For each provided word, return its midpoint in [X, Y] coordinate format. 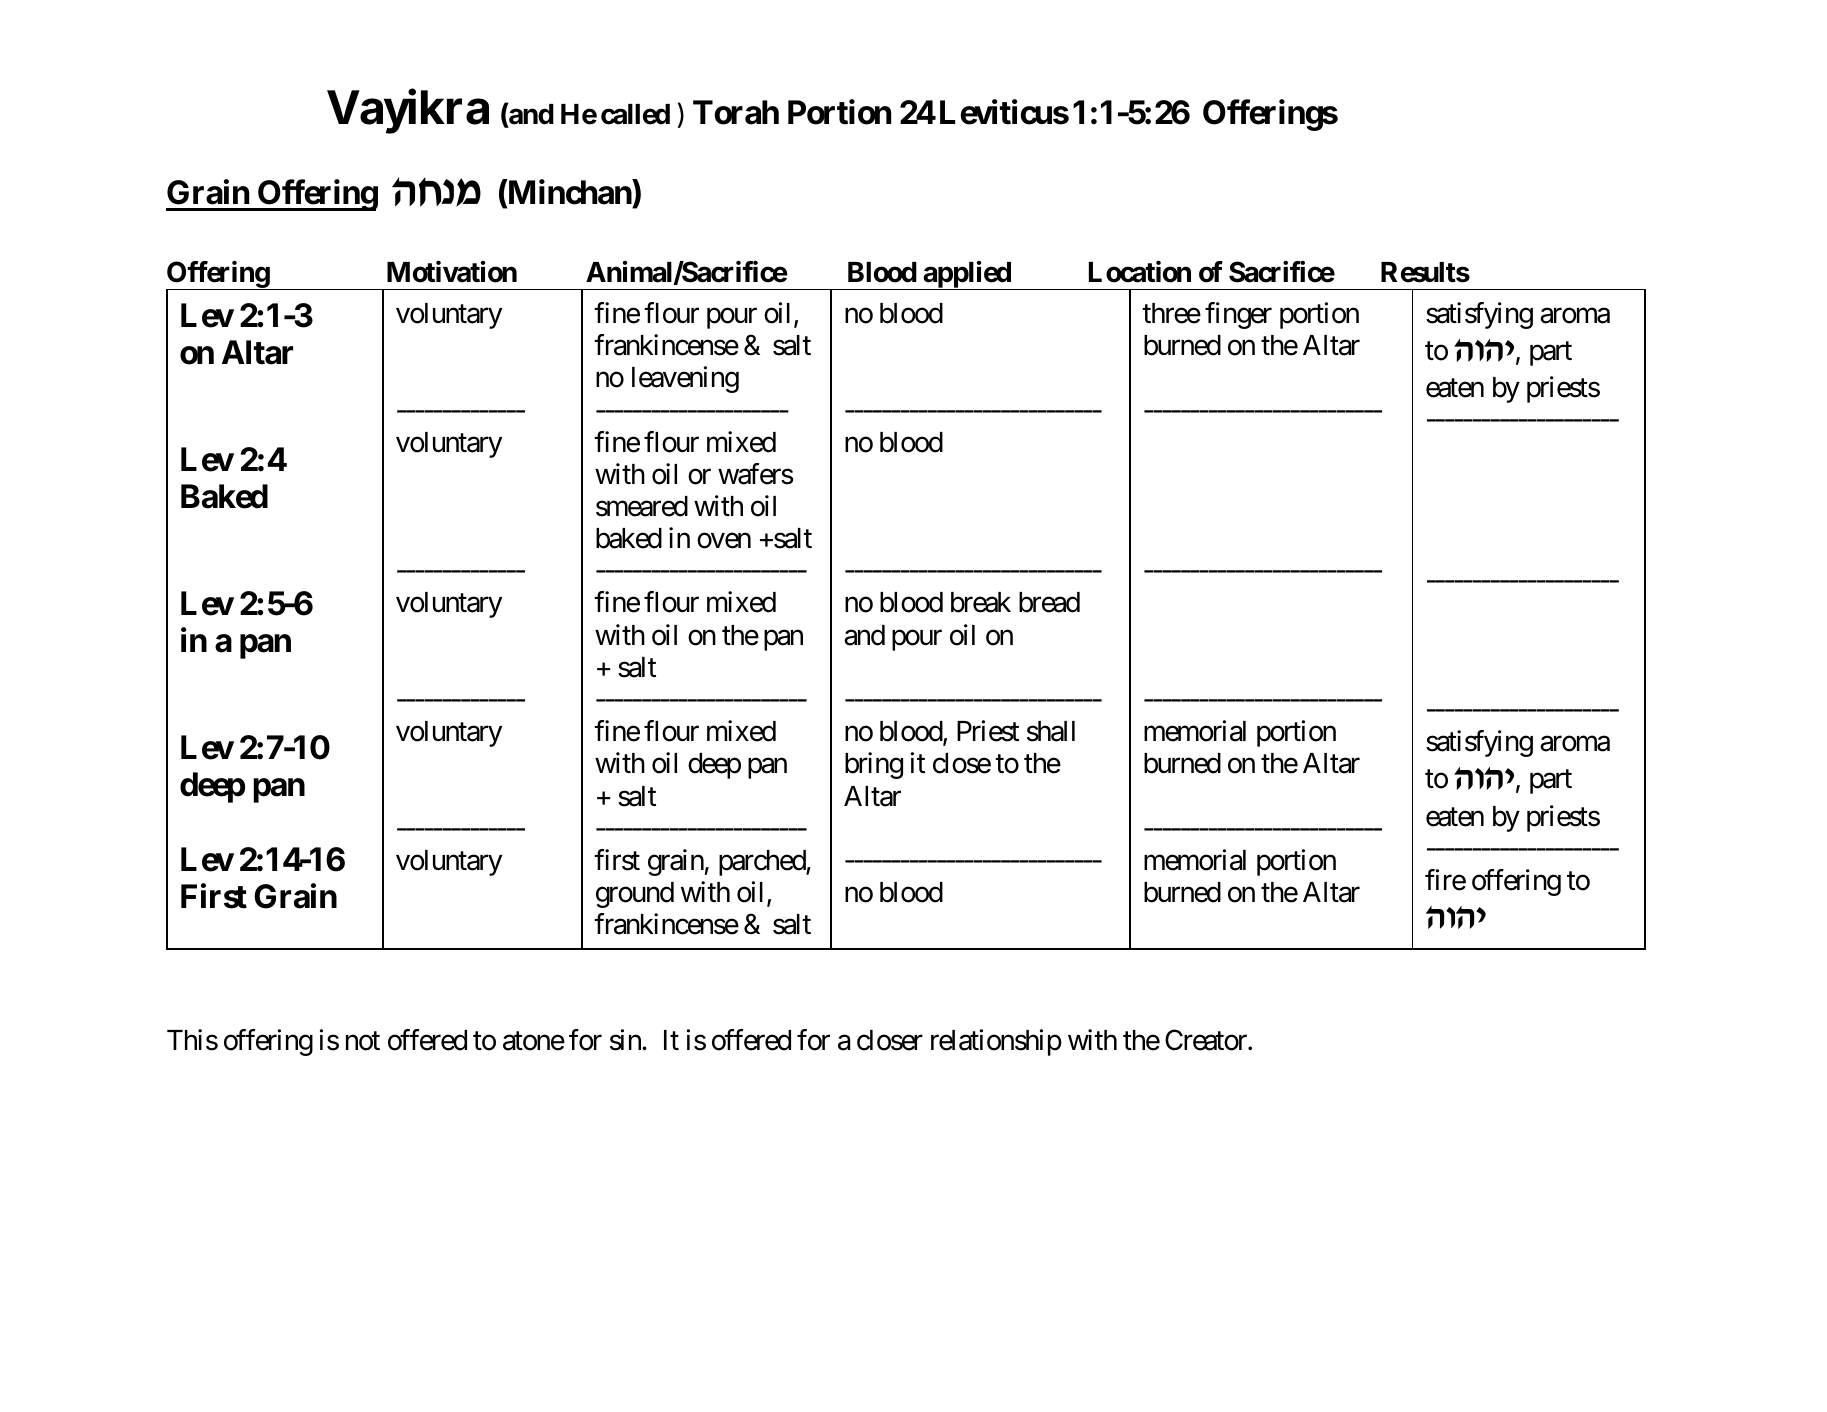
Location [1140, 272]
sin [626, 1040]
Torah [736, 112]
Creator [1207, 1040]
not [363, 1041]
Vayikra [408, 112]
